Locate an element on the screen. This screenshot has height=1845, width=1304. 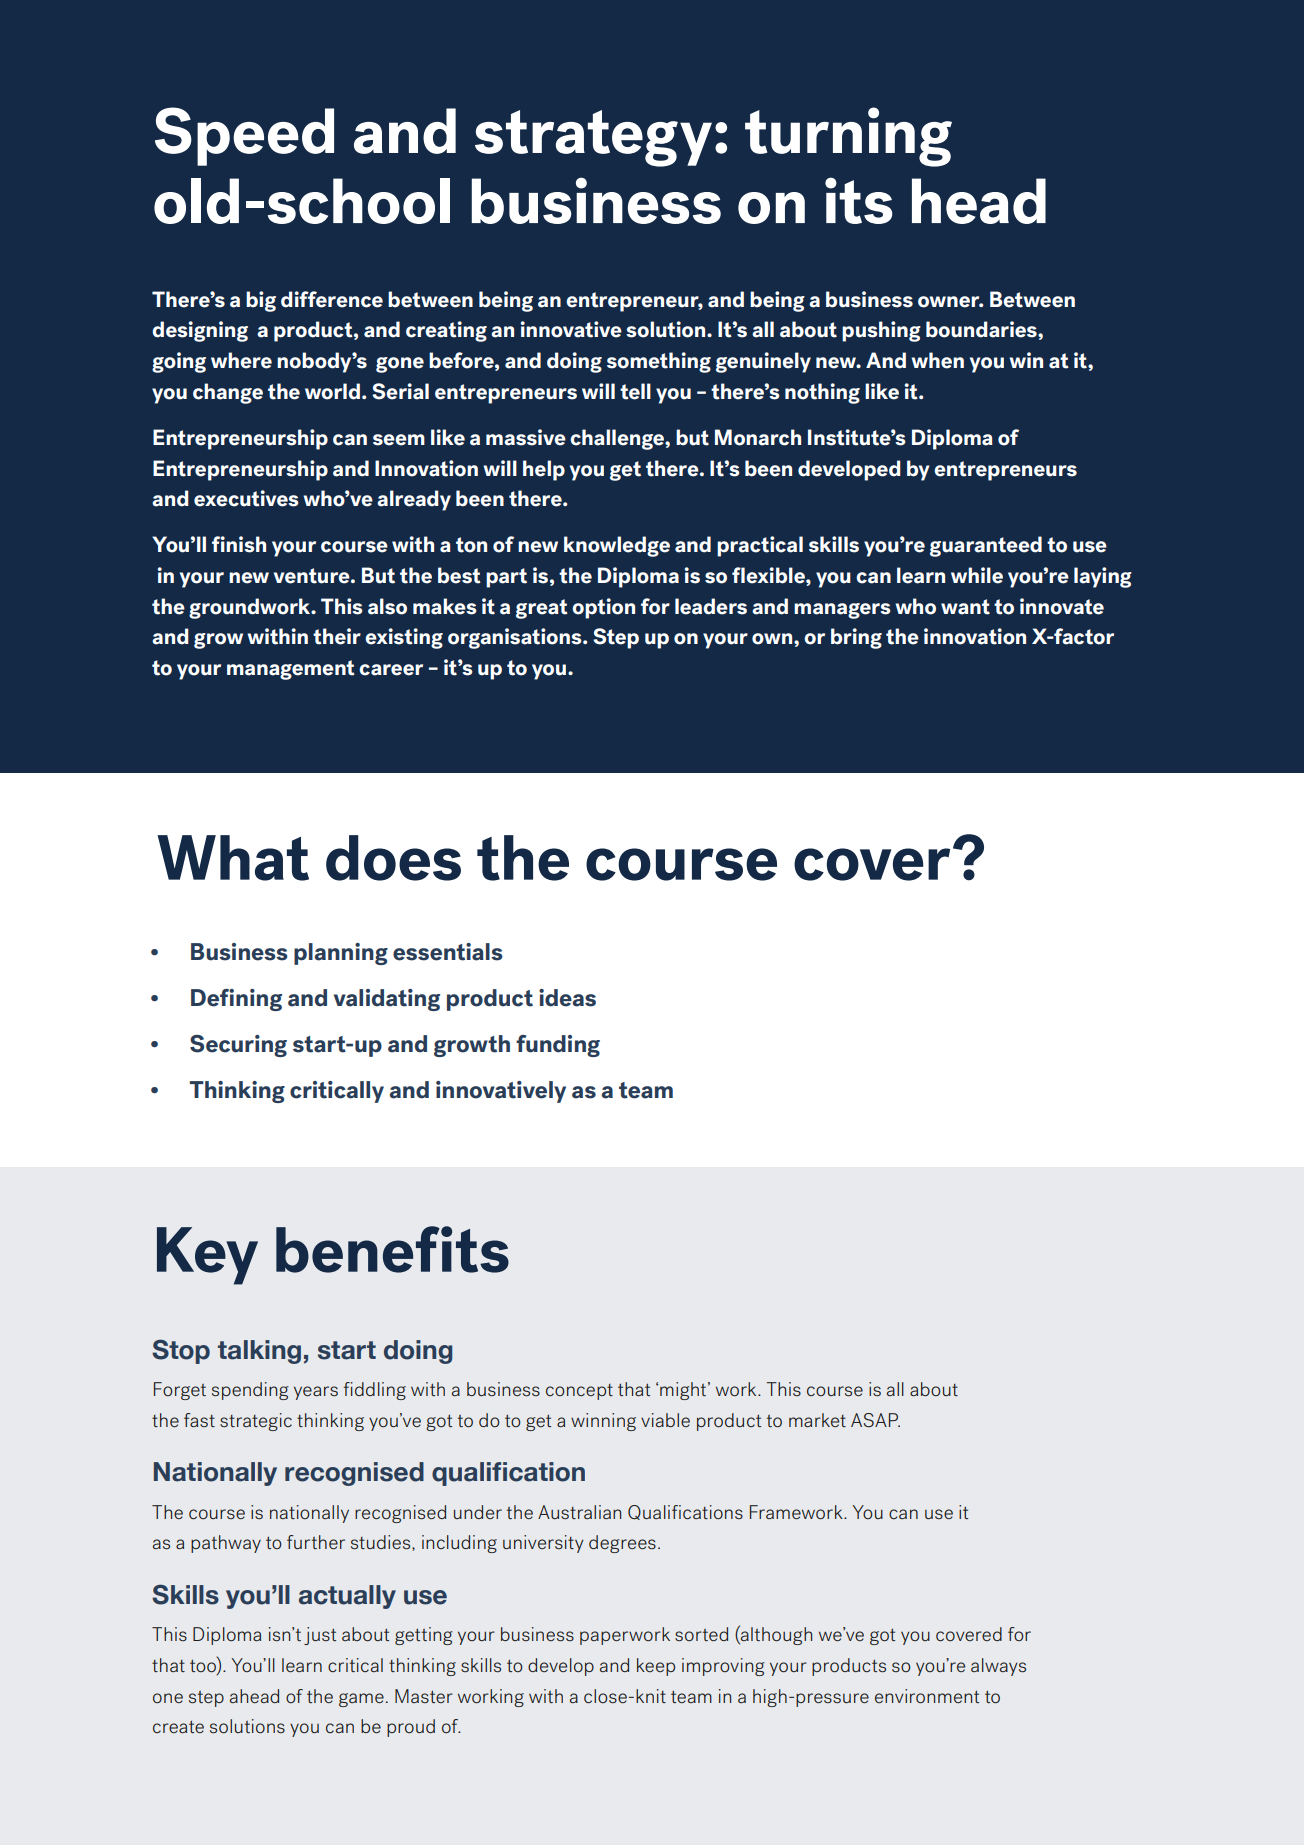
What is located at coordinates (233, 858).
